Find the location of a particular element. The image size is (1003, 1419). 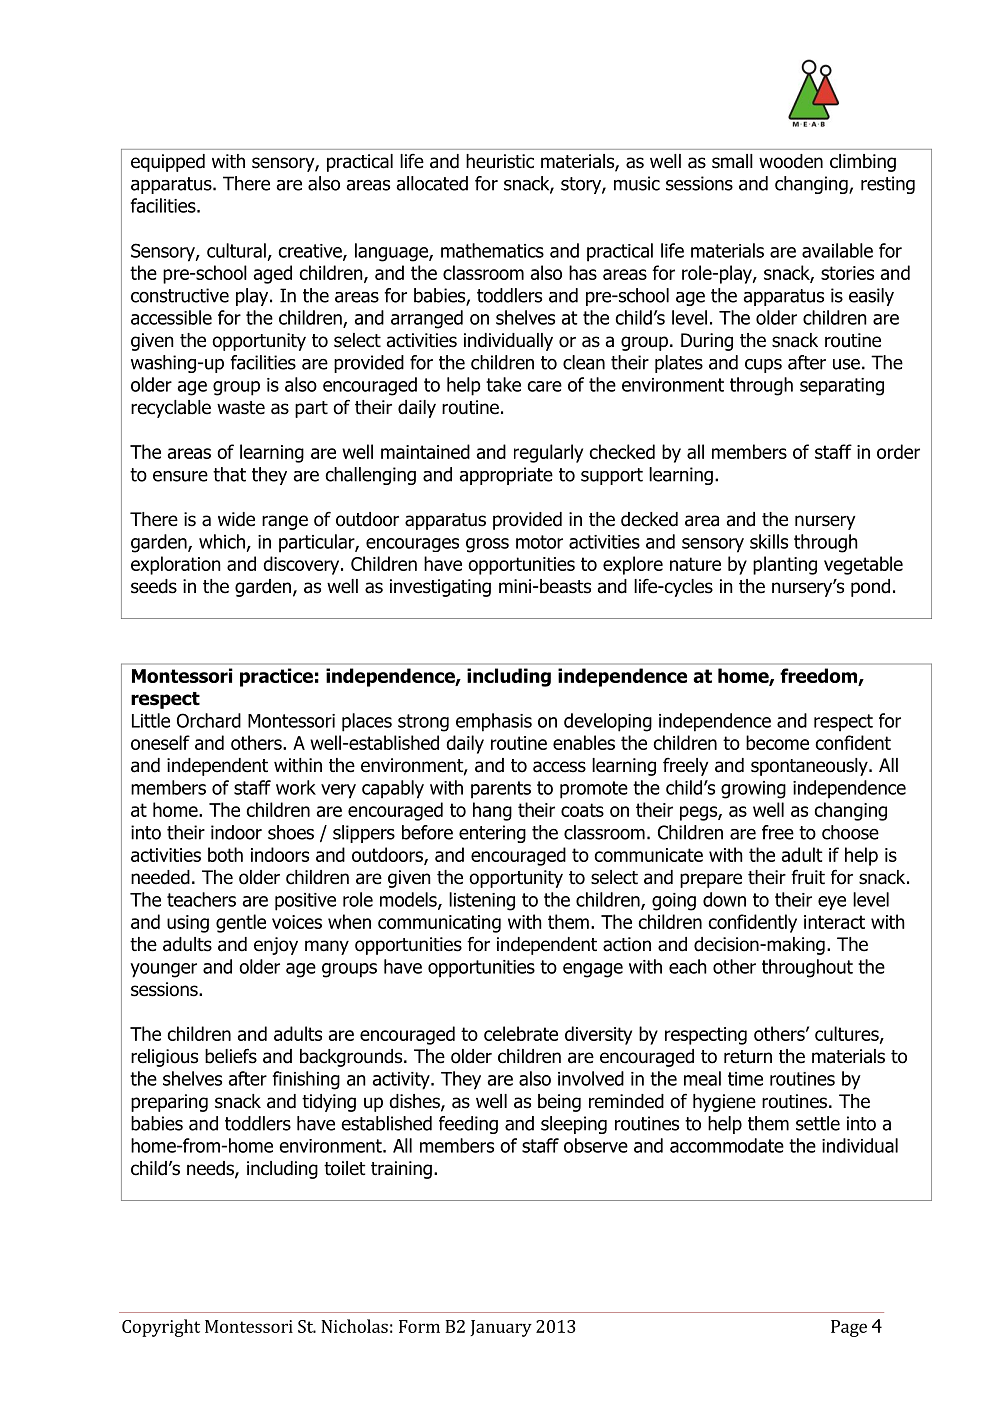

motor is located at coordinates (539, 542).
